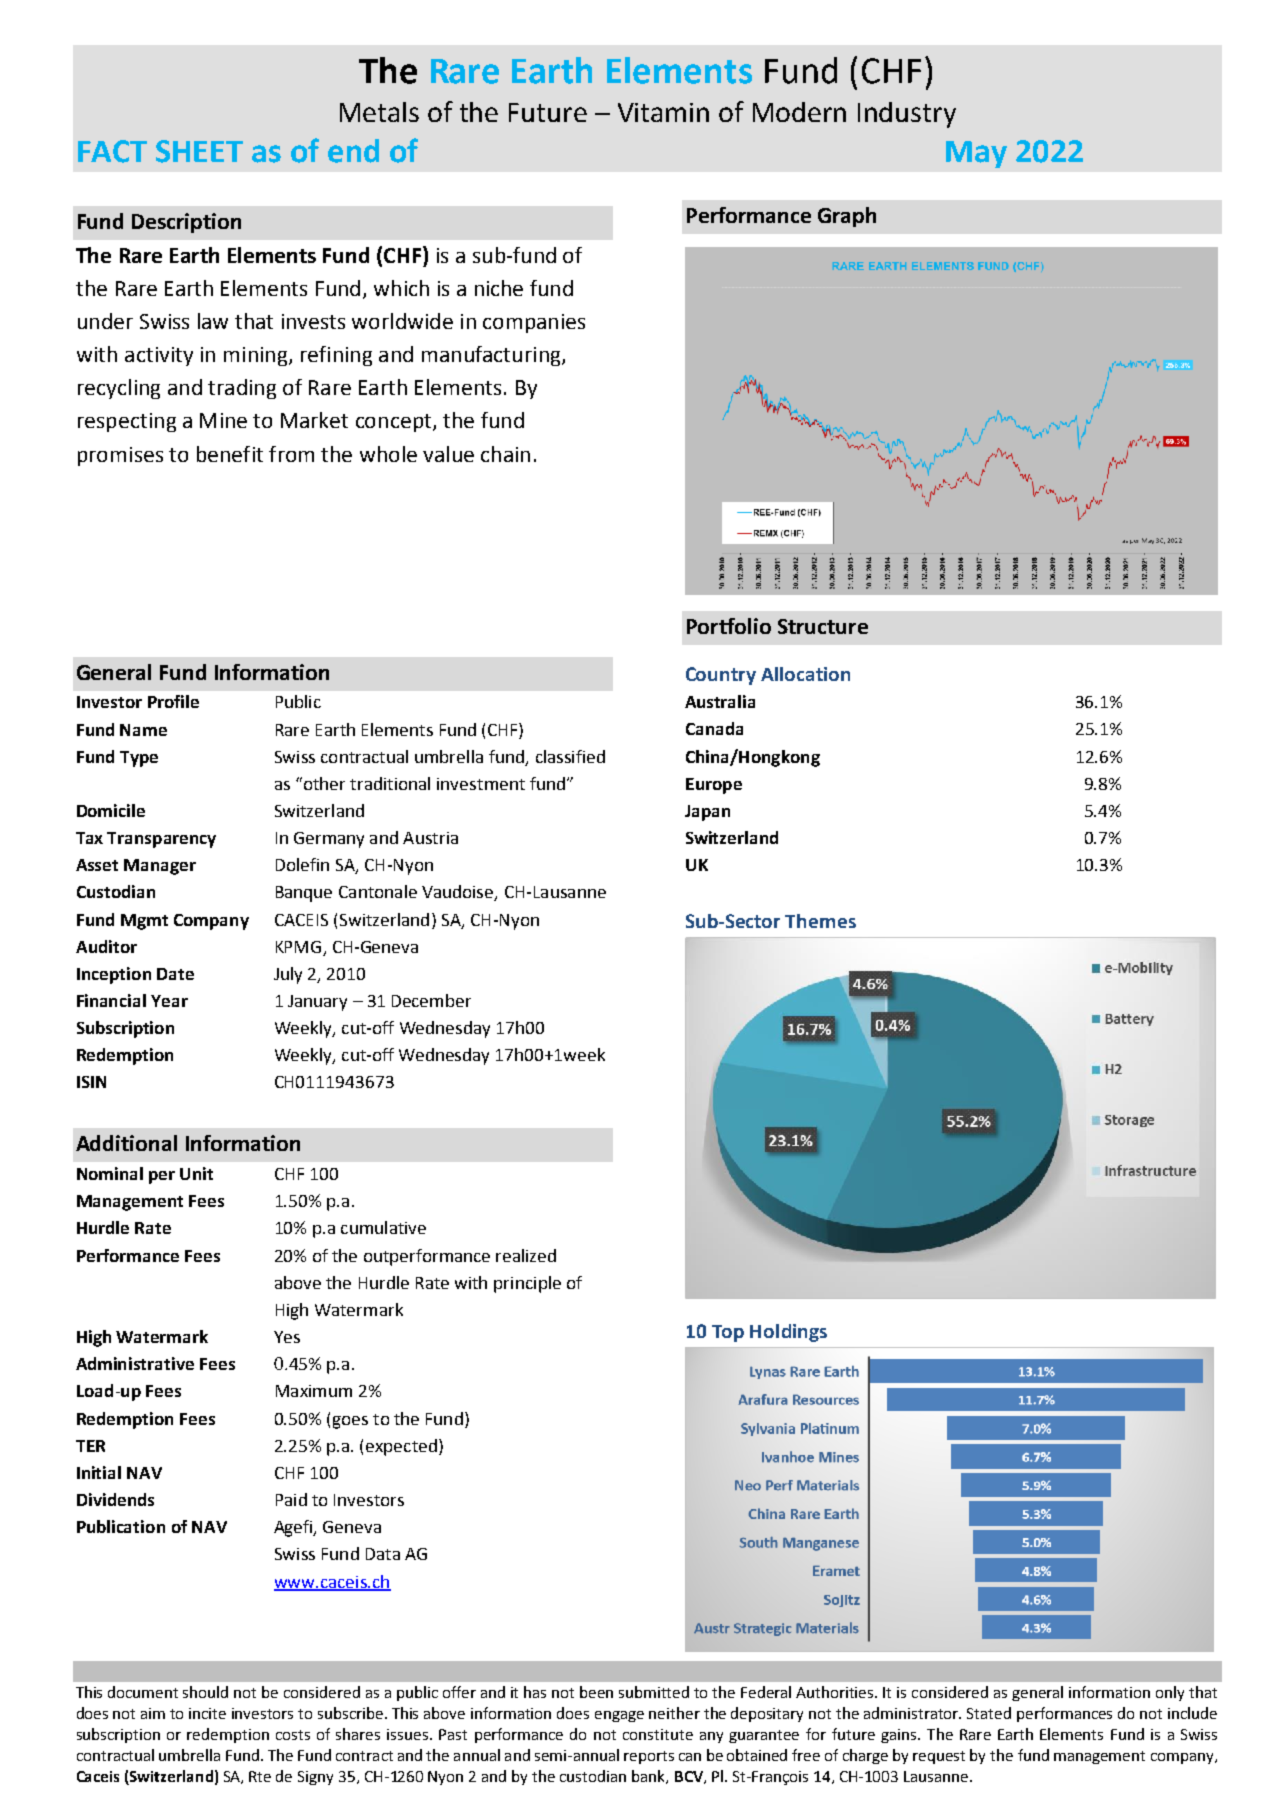 The width and height of the screenshot is (1279, 1809). What do you see at coordinates (976, 154) in the screenshot?
I see `May` at bounding box center [976, 154].
